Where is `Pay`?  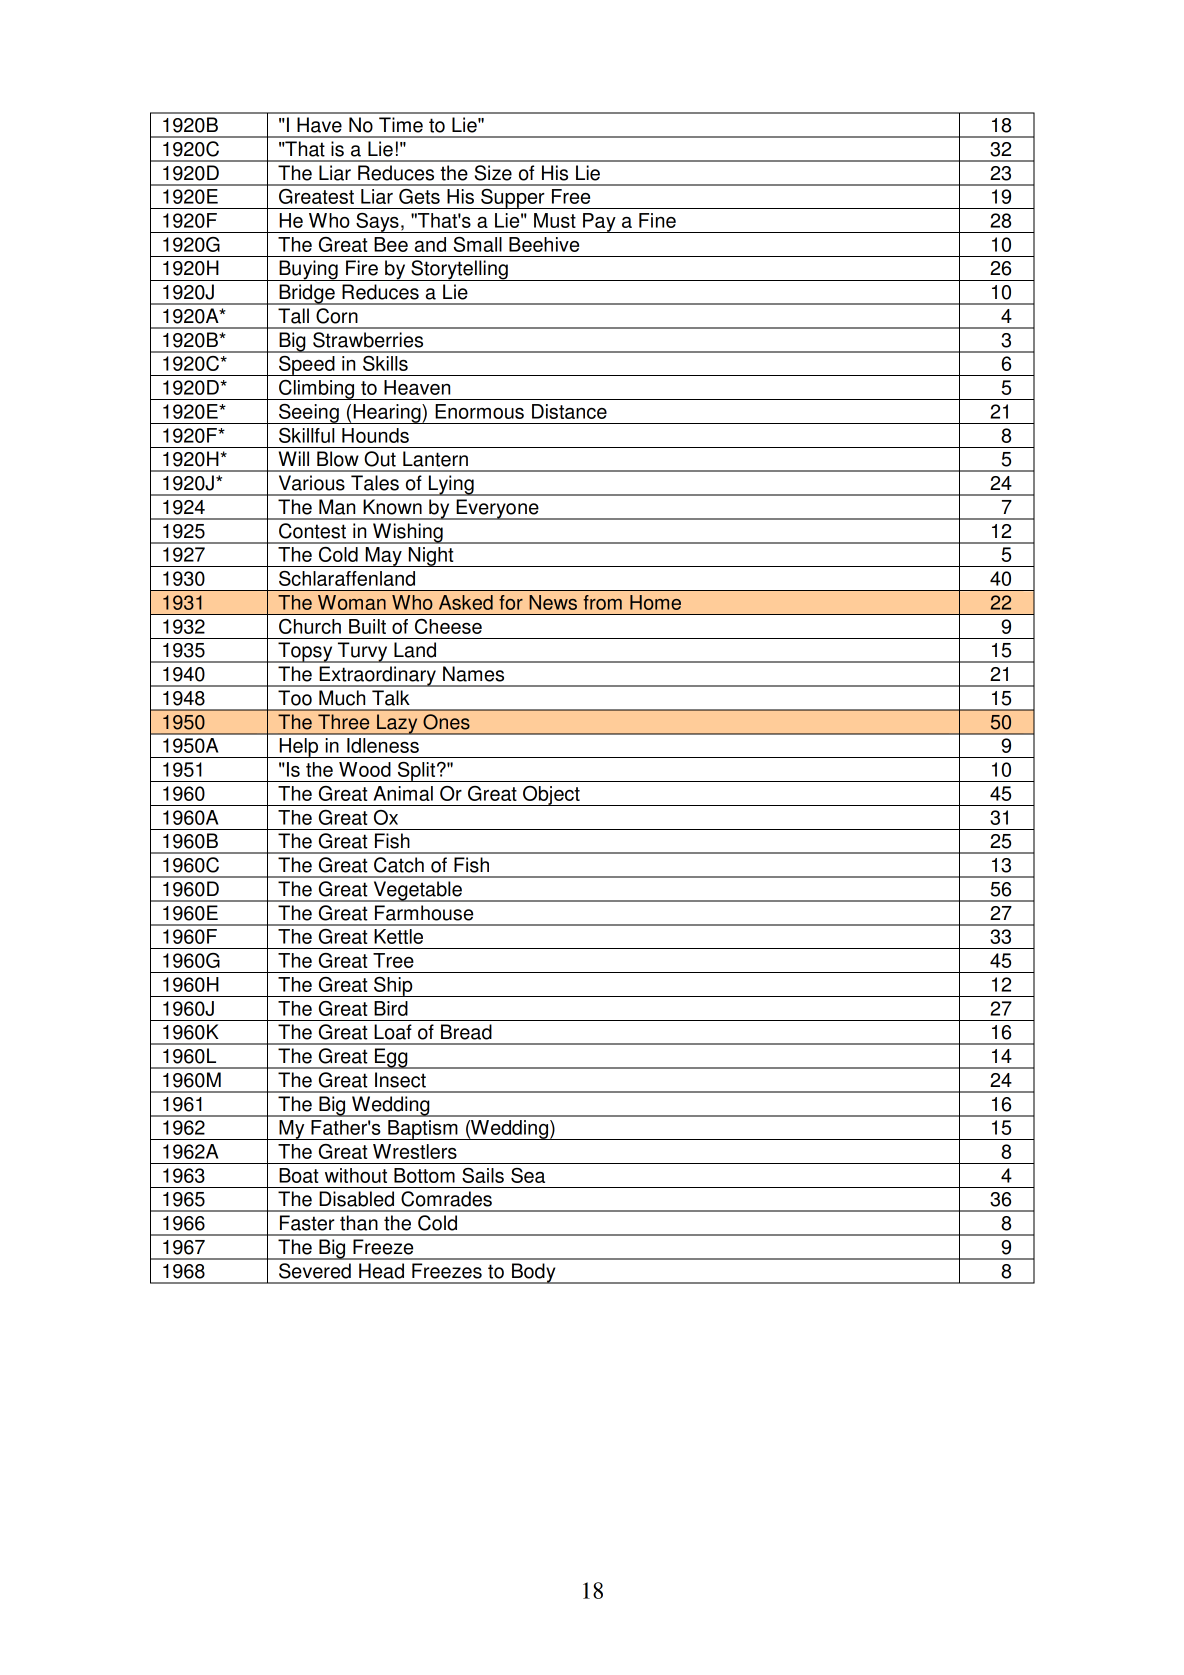 Pay is located at coordinates (599, 223).
